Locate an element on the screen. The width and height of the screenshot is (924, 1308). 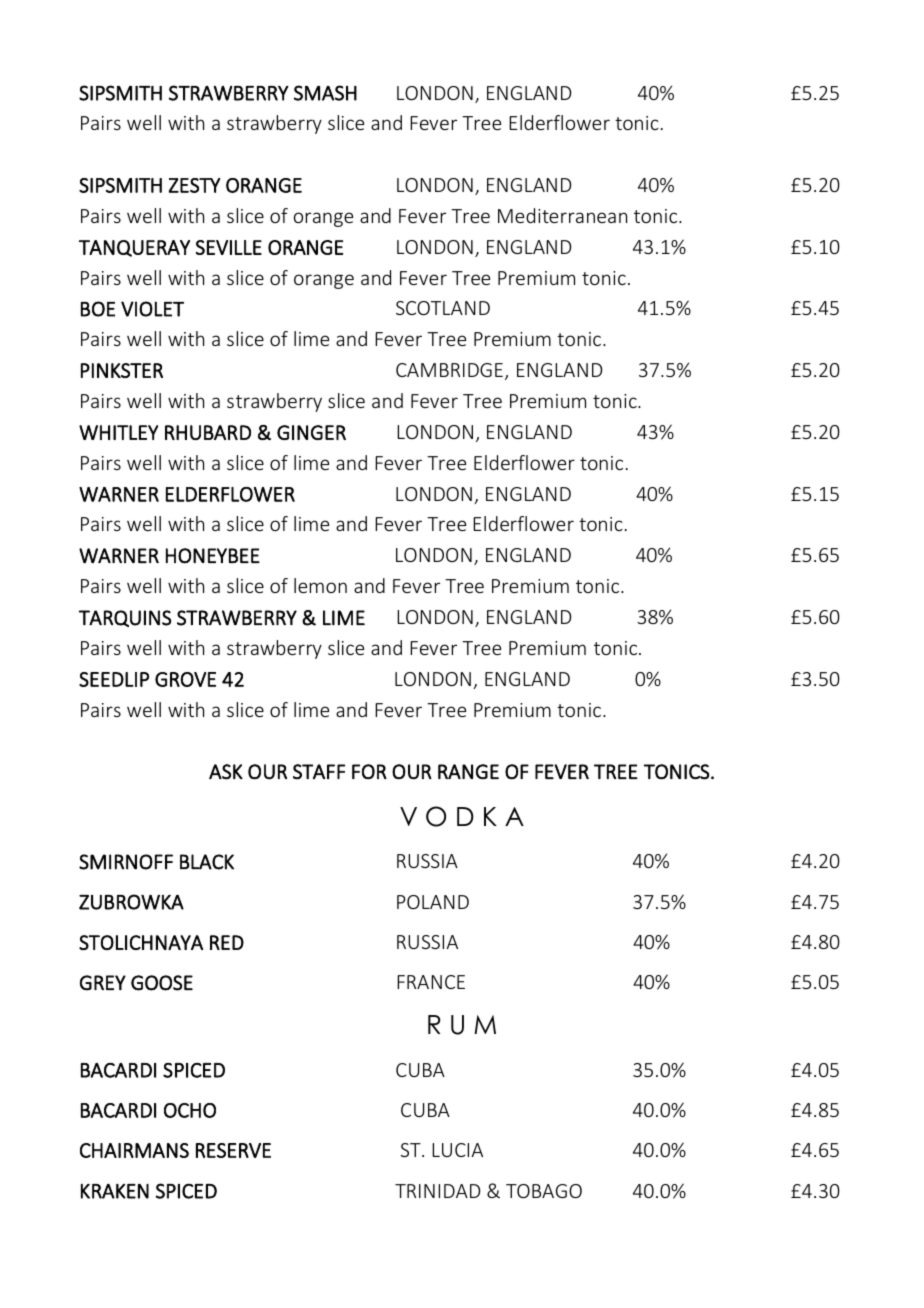
RESERVE is located at coordinates (233, 1150).
